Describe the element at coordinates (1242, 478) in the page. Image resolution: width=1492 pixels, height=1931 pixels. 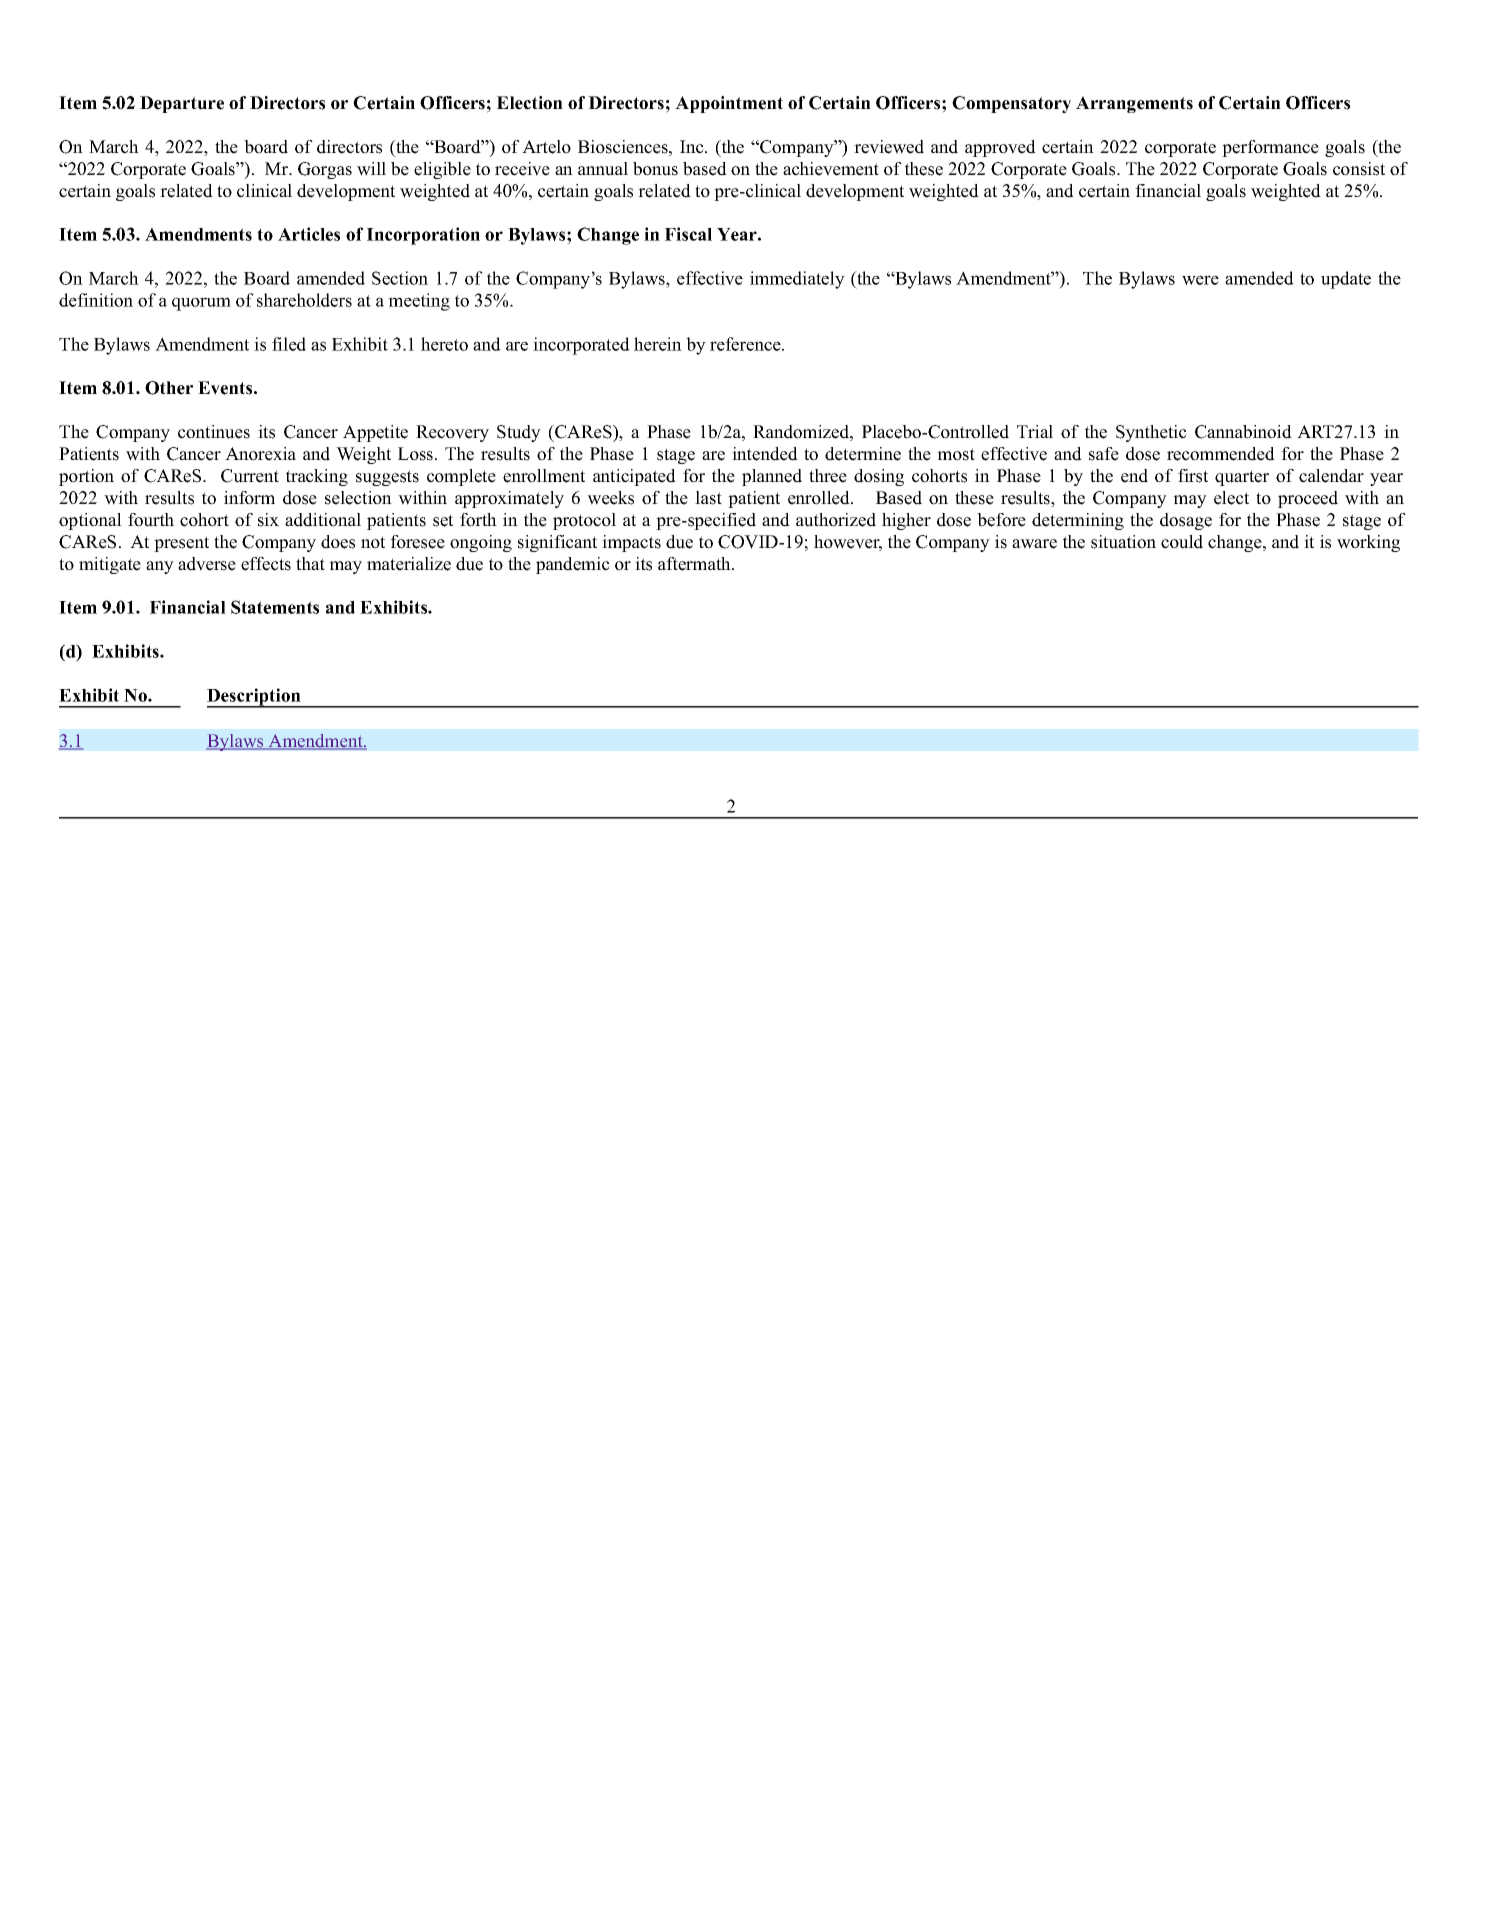
I see `quarter` at that location.
